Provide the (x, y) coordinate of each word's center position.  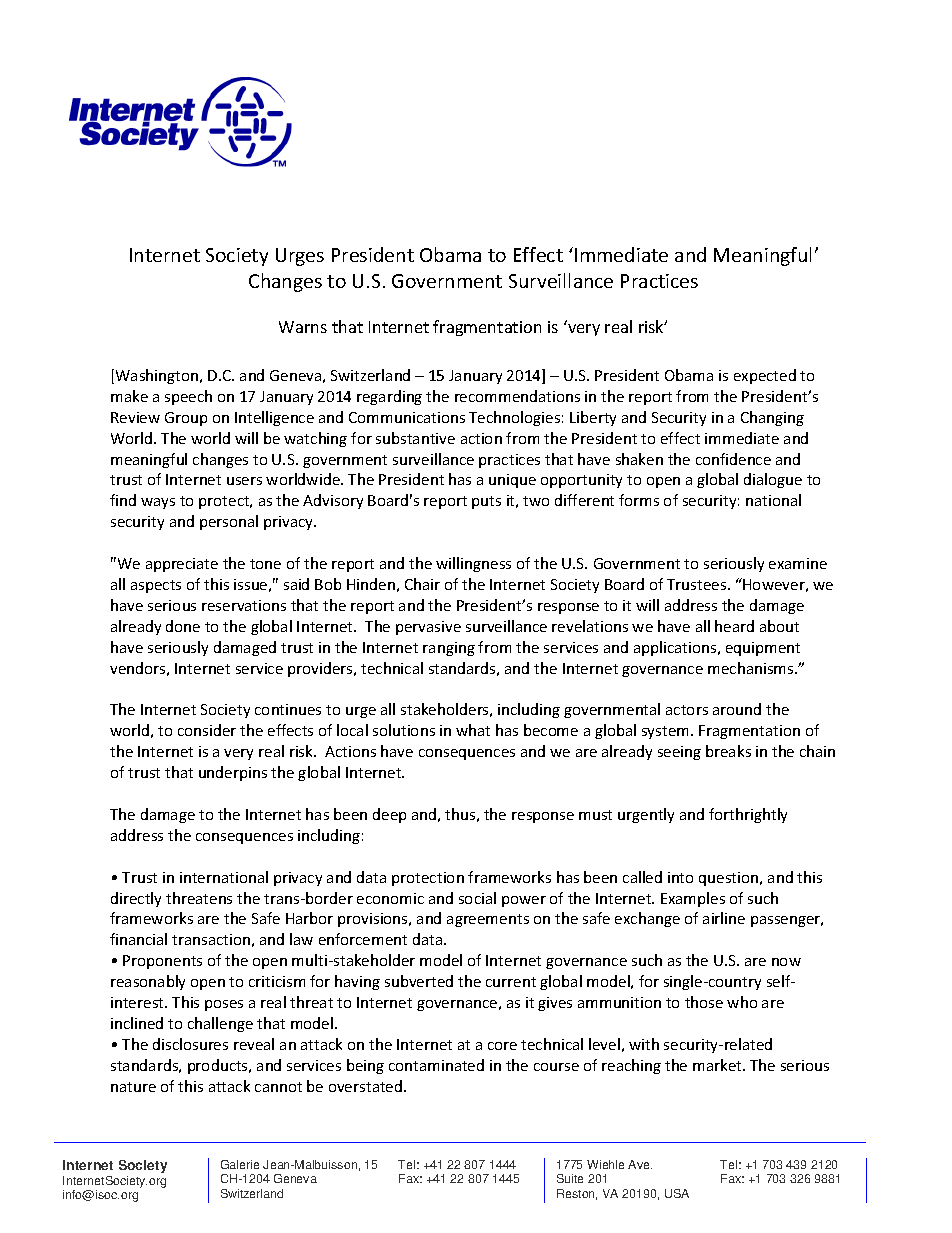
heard (734, 626)
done (183, 626)
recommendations (517, 396)
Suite (570, 1178)
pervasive (428, 628)
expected (765, 376)
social (477, 898)
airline (724, 918)
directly (136, 899)
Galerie (240, 1164)
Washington (158, 376)
